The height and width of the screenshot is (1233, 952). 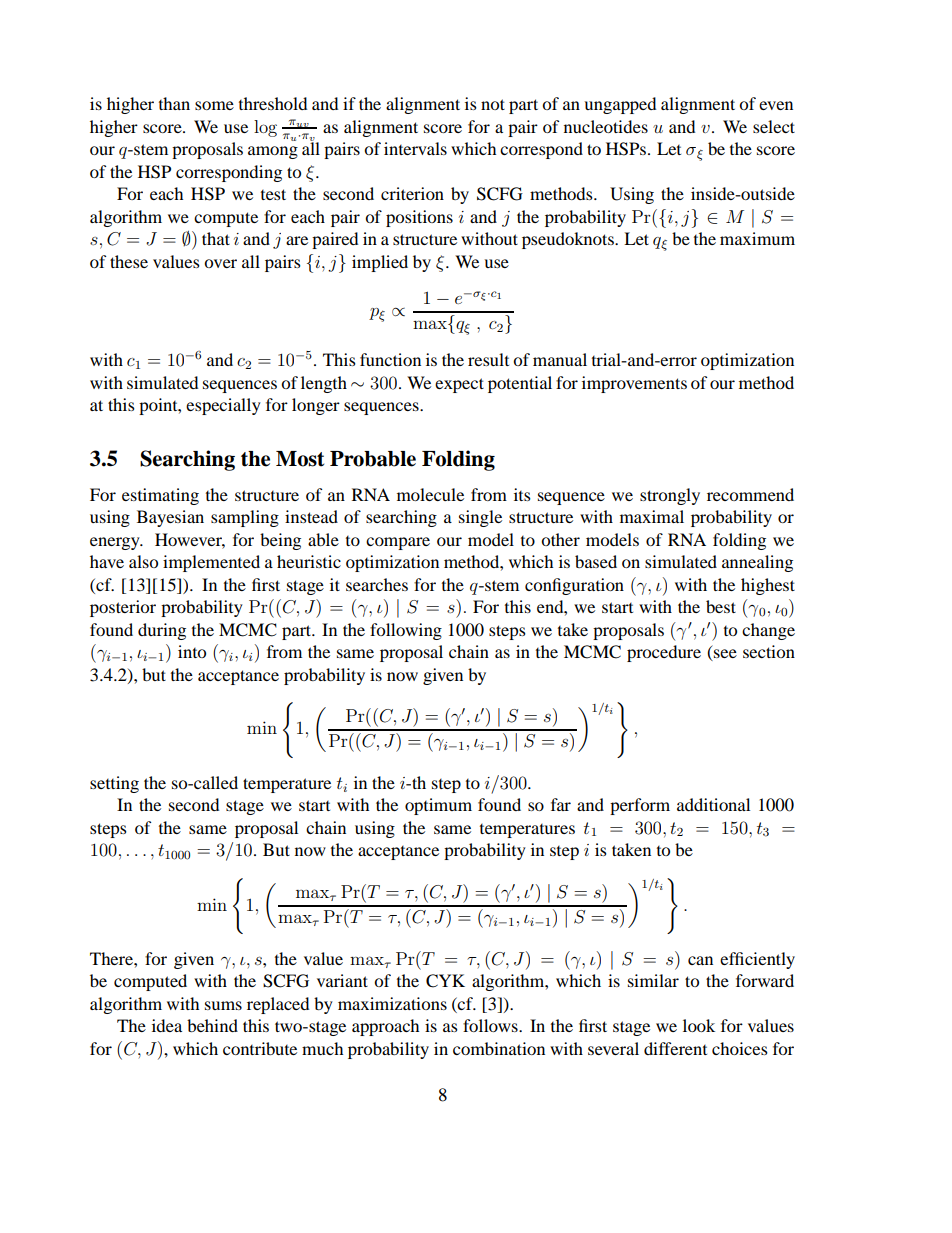 I want to click on than, so click(x=174, y=103).
